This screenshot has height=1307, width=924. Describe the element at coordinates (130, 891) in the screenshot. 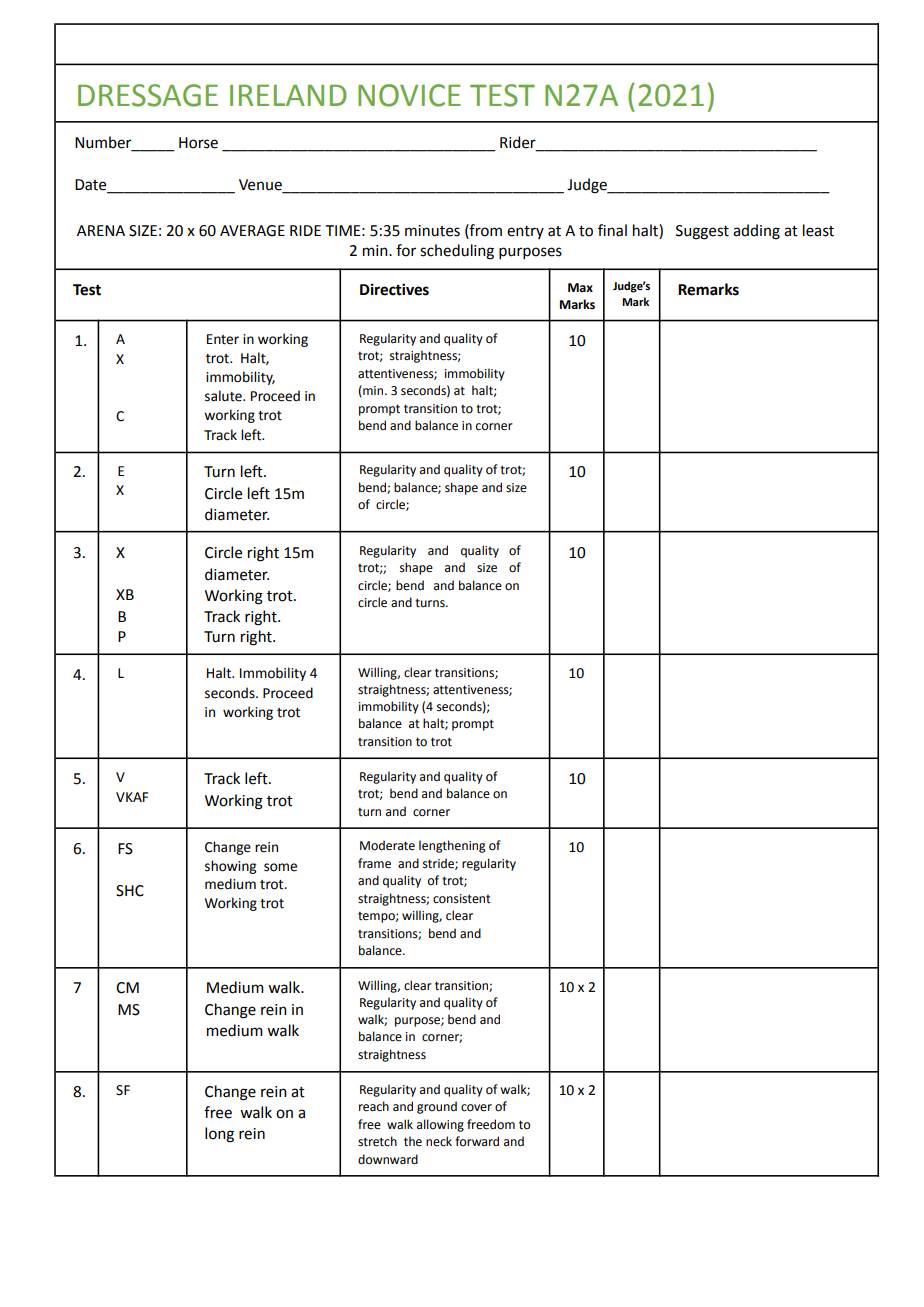

I see `SHC` at that location.
